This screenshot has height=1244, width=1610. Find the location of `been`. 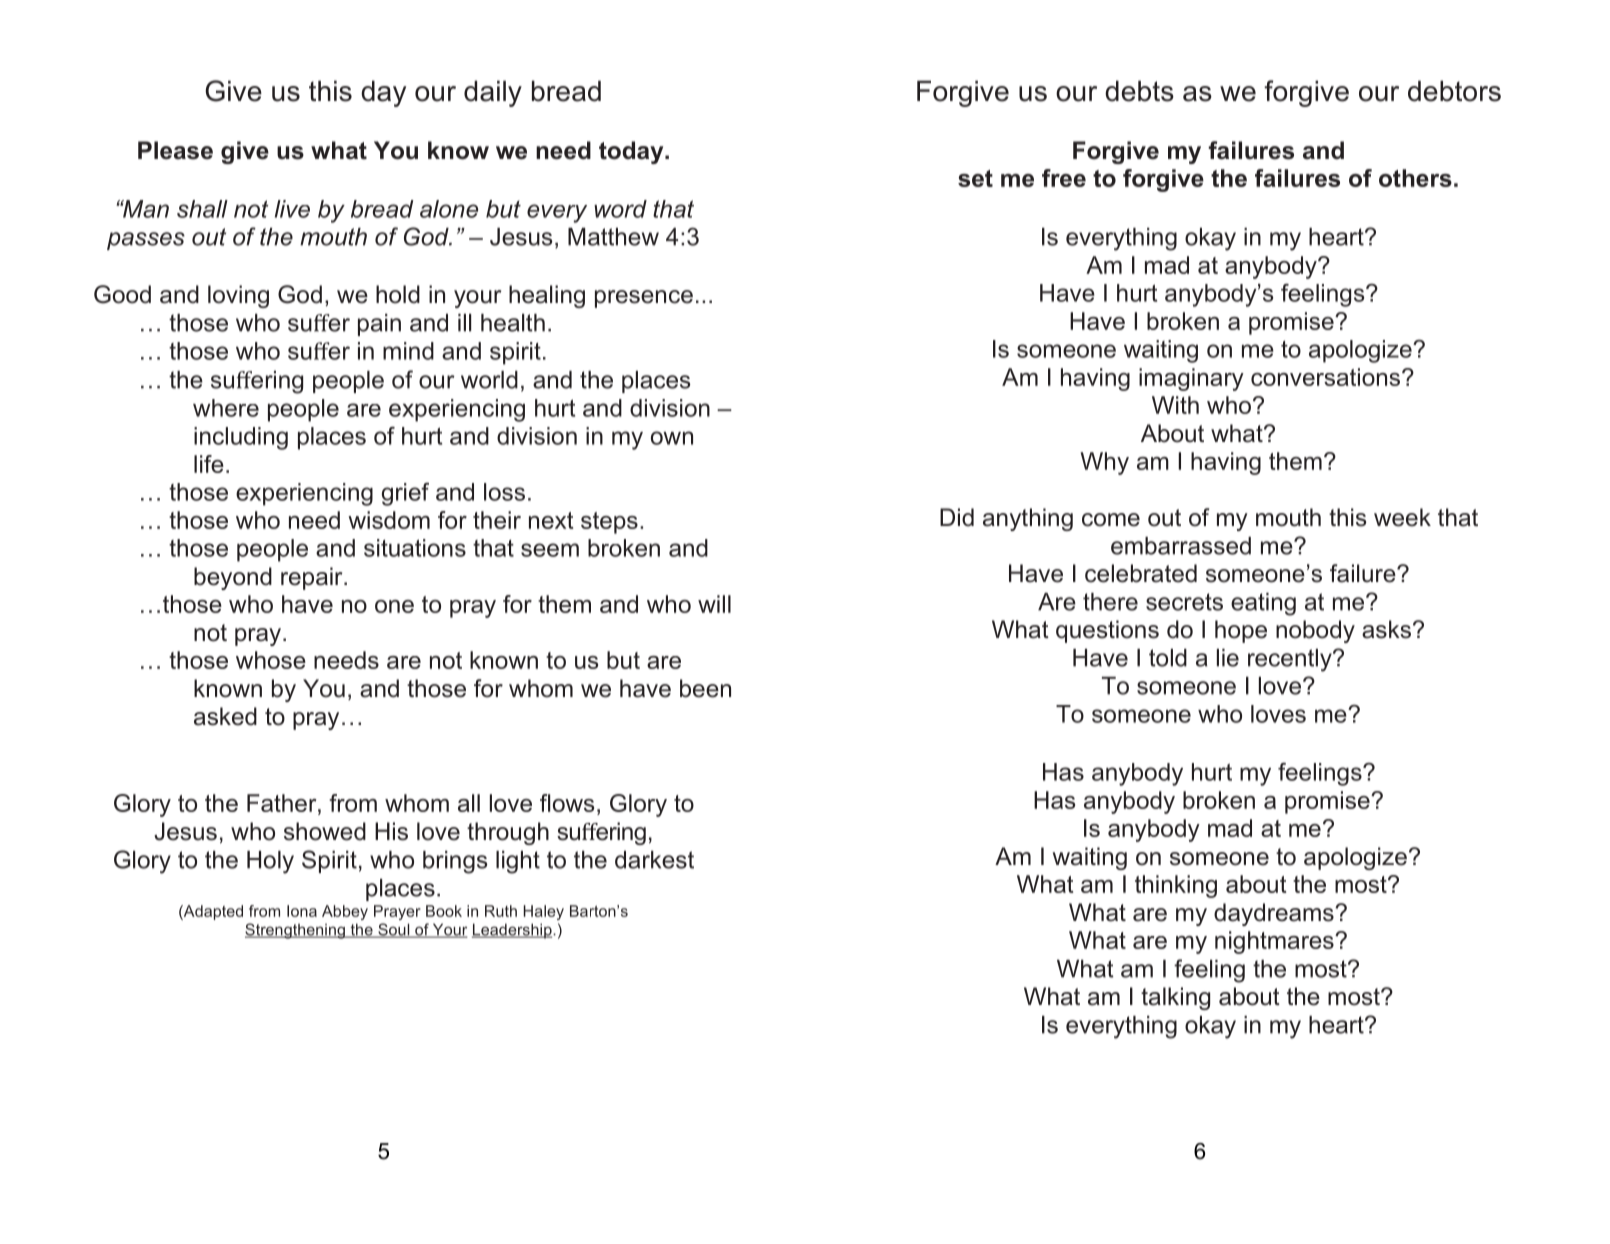

been is located at coordinates (705, 688).
